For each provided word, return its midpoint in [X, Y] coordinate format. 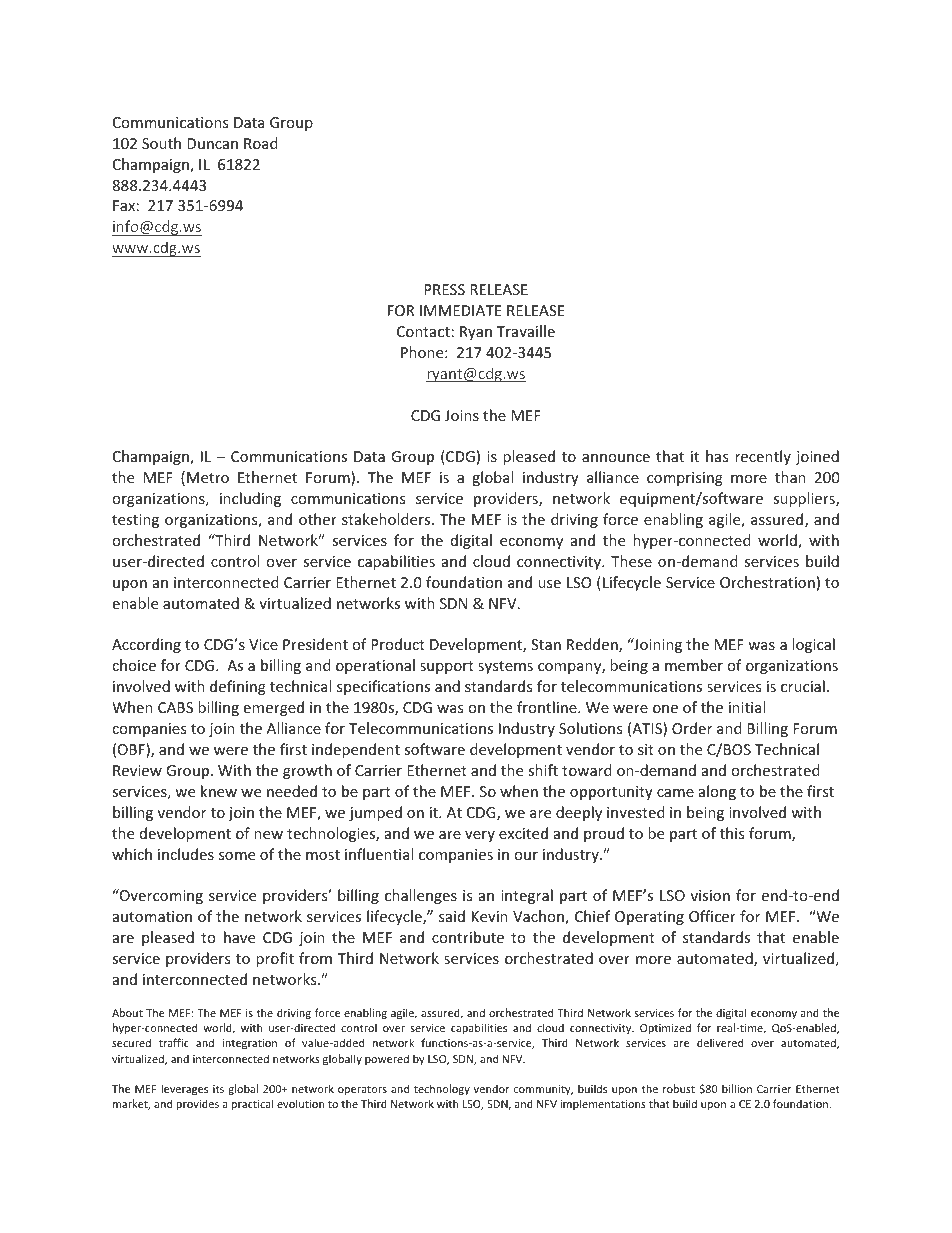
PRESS [444, 289]
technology [442, 1089]
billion [737, 1088]
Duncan [212, 143]
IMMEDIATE [460, 310]
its [218, 1089]
